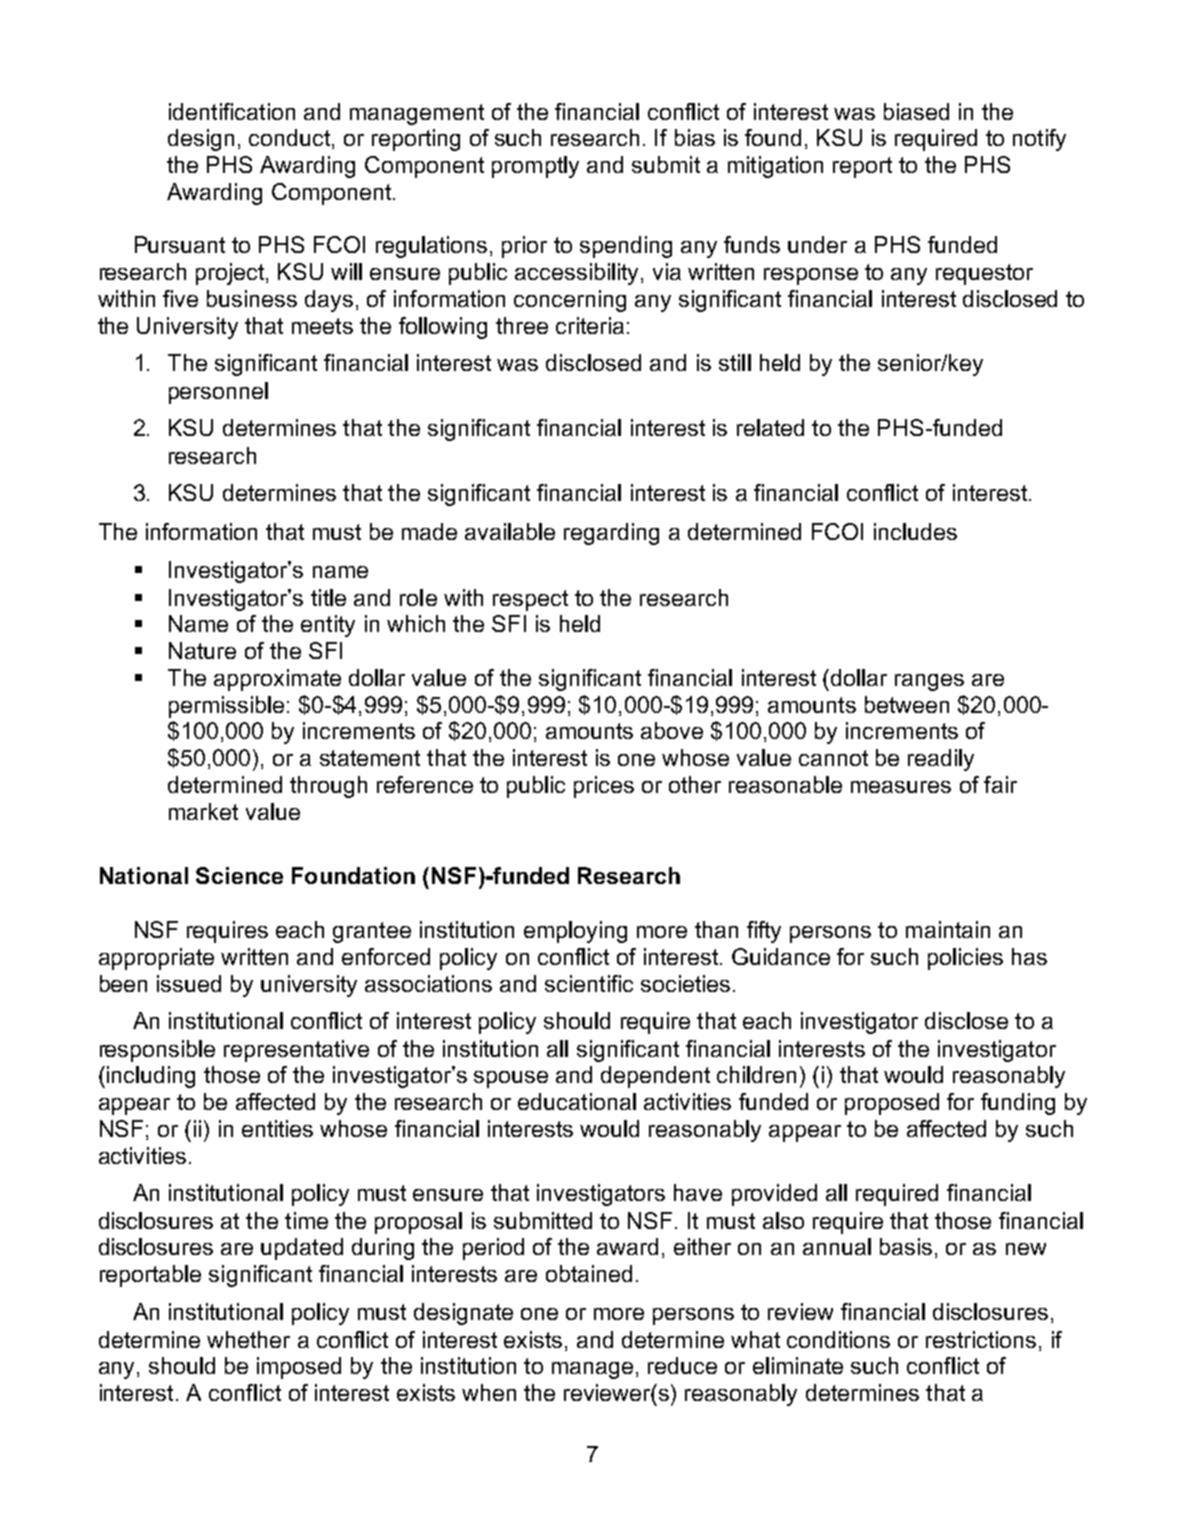 This image has width=1186, height=1535. What do you see at coordinates (232, 111) in the image?
I see `identification` at bounding box center [232, 111].
